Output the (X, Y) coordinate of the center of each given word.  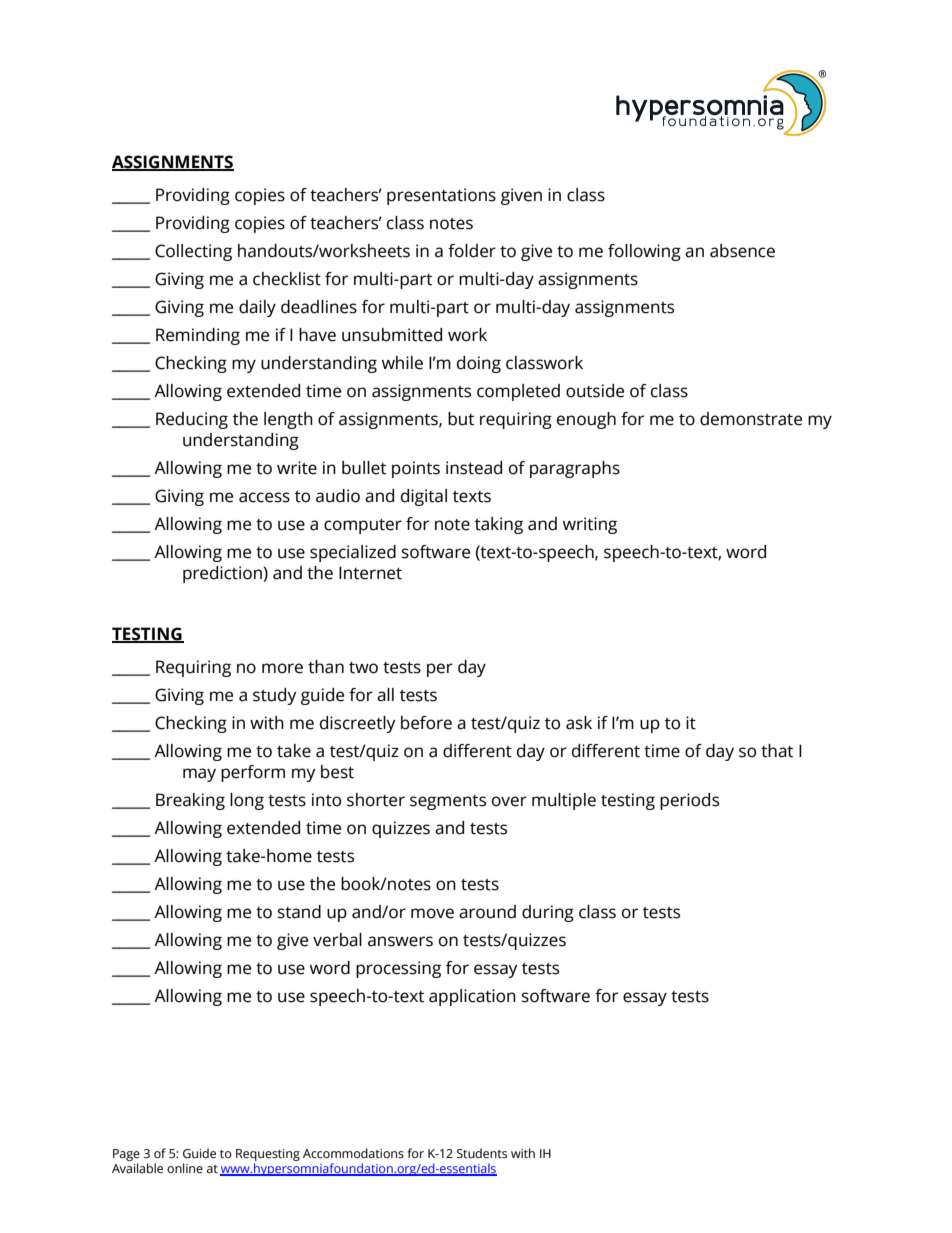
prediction (223, 574)
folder (472, 251)
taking (499, 525)
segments (448, 802)
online (185, 1168)
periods (689, 801)
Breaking (190, 801)
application (472, 997)
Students (482, 1153)
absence (742, 251)
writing (590, 525)
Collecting (193, 252)
